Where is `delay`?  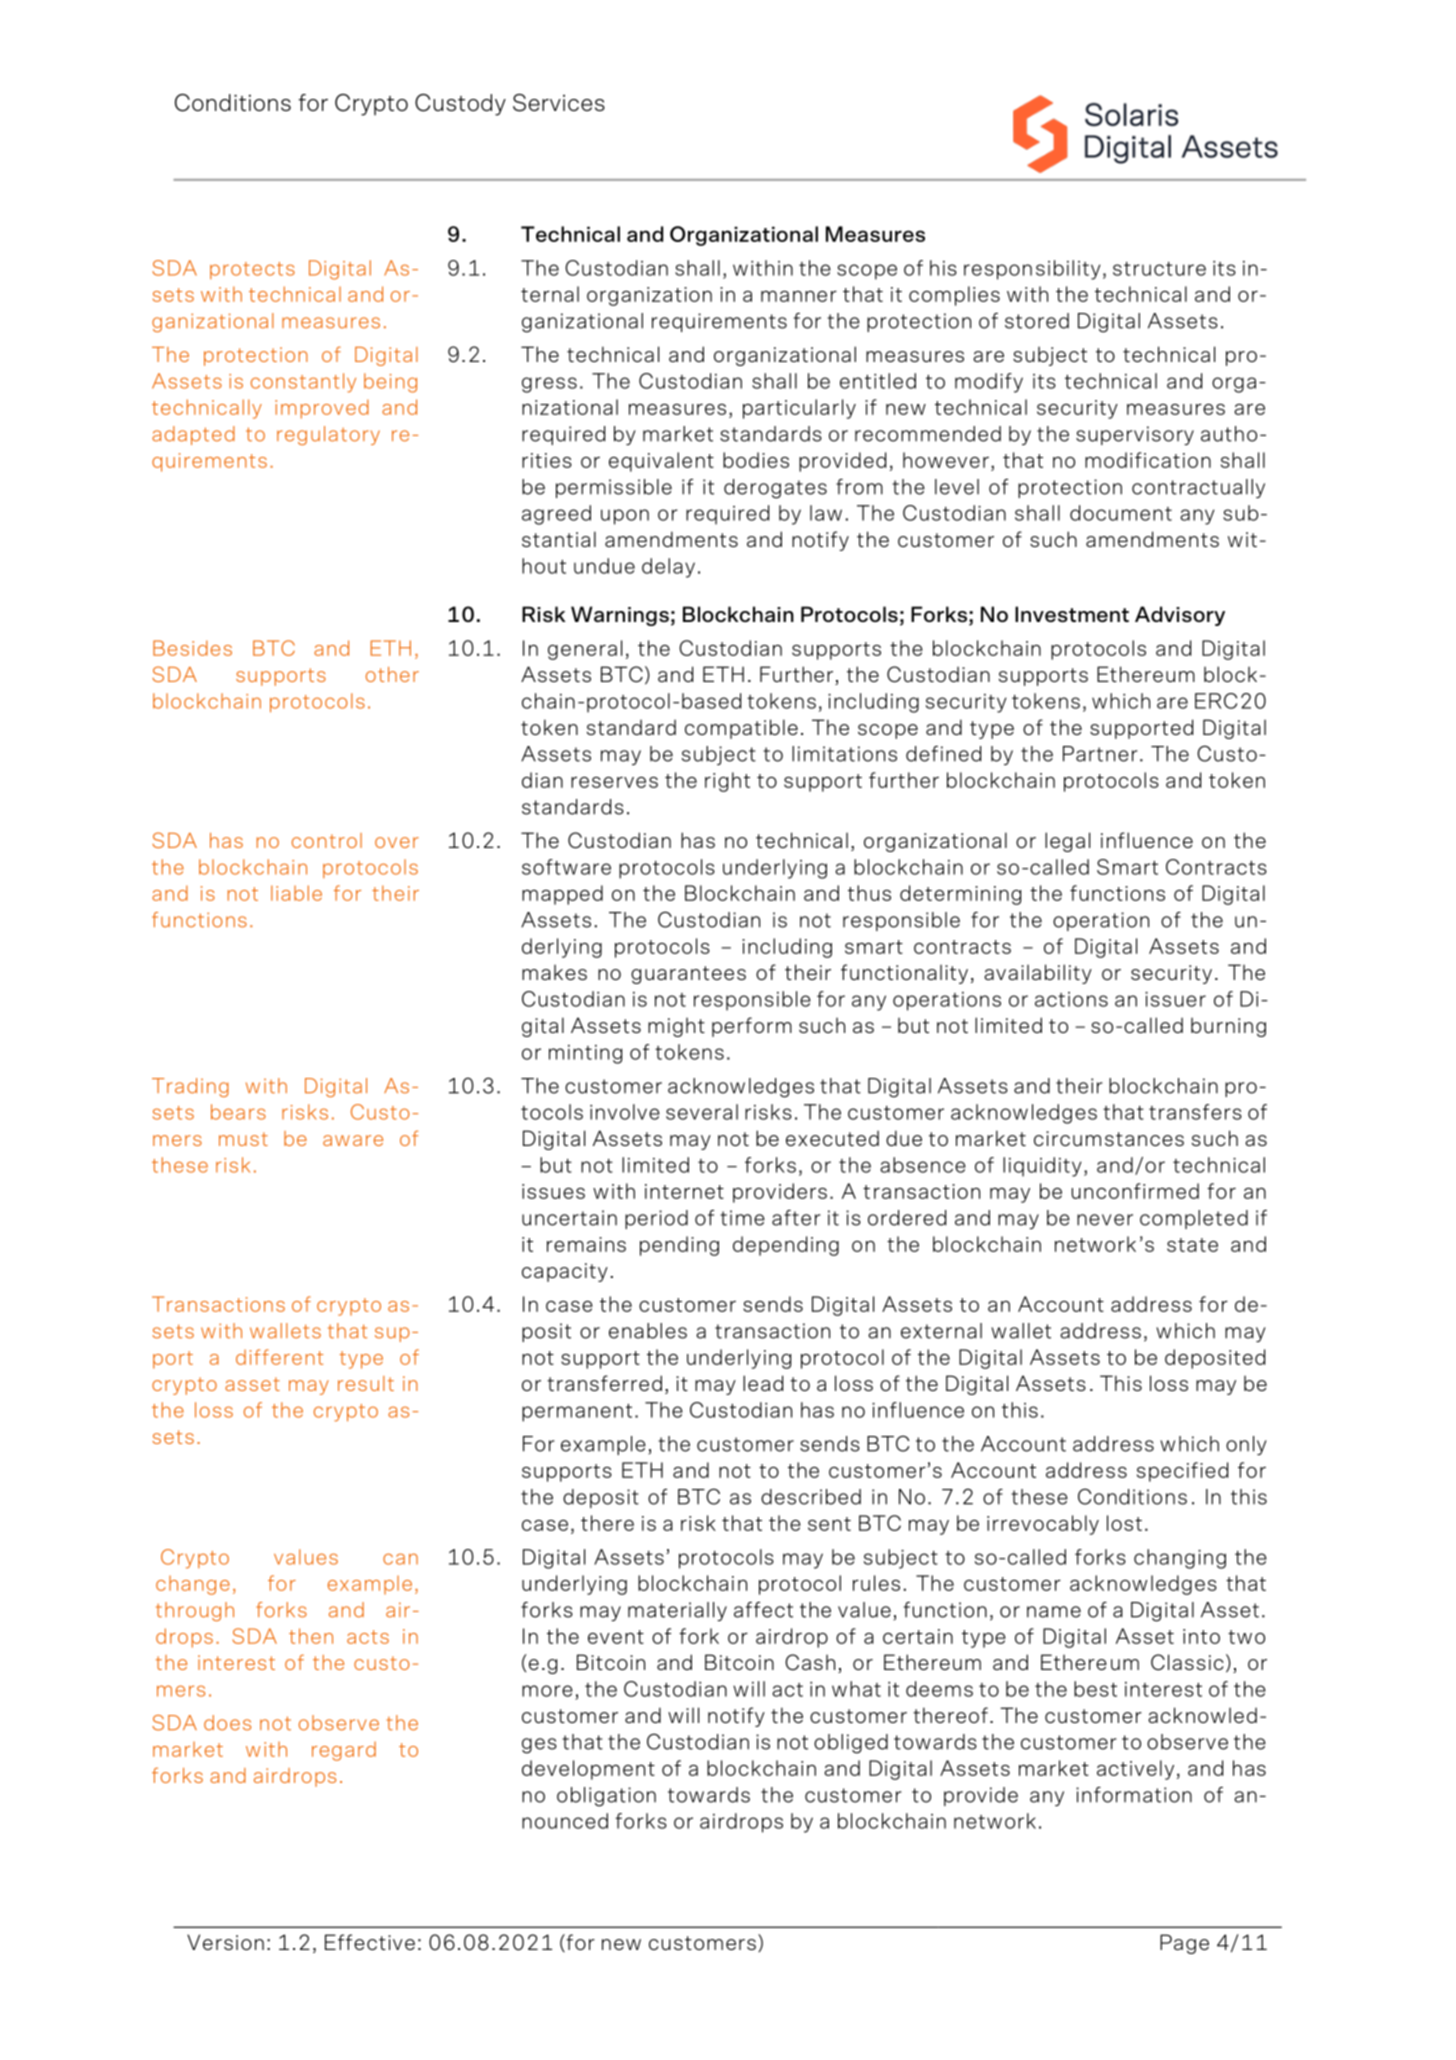
delay is located at coordinates (668, 568).
